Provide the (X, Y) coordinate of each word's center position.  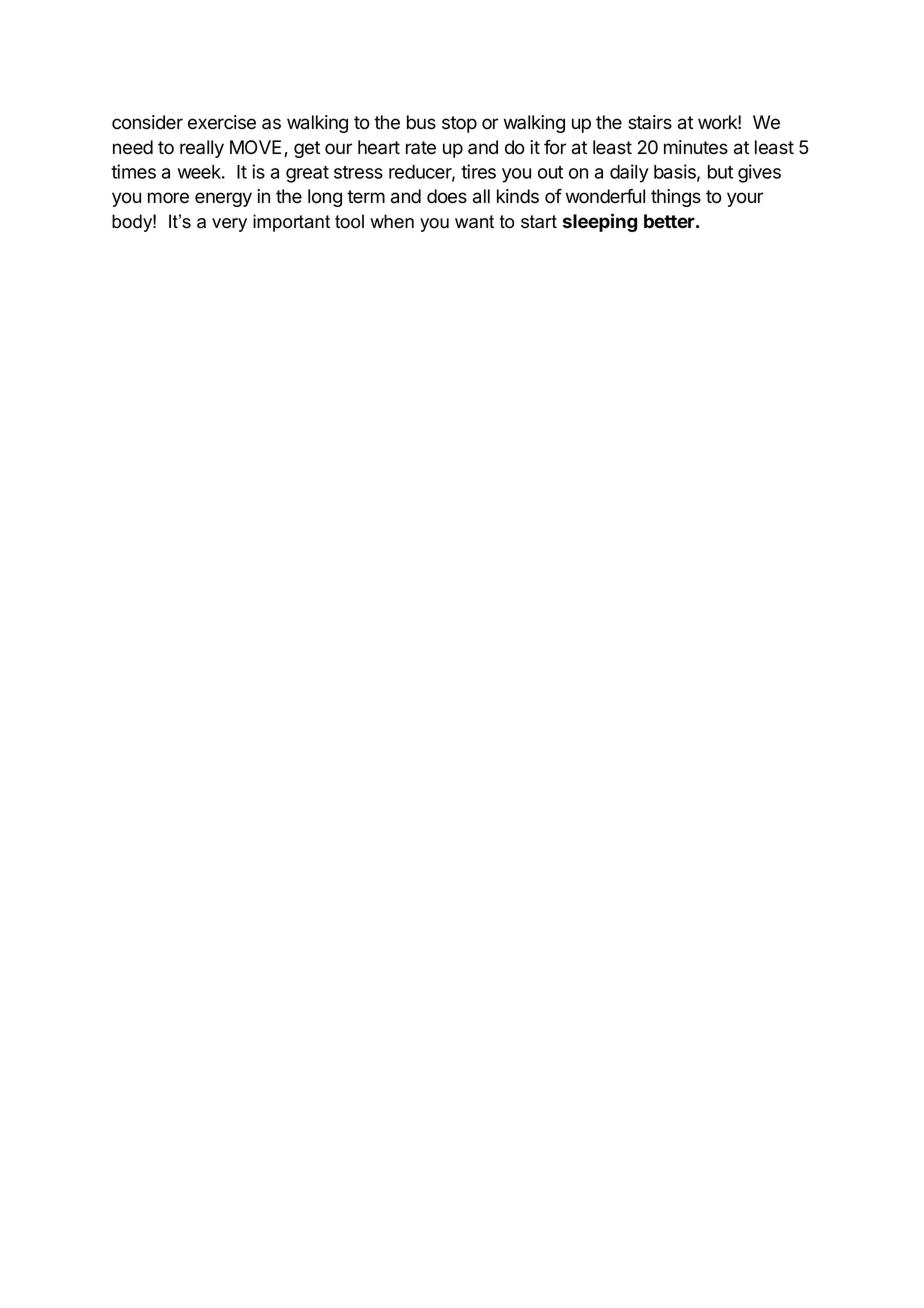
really (202, 149)
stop (459, 124)
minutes (696, 147)
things (676, 198)
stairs (650, 122)
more (168, 198)
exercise (222, 122)
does (447, 196)
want (474, 222)
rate (421, 148)
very (229, 225)
